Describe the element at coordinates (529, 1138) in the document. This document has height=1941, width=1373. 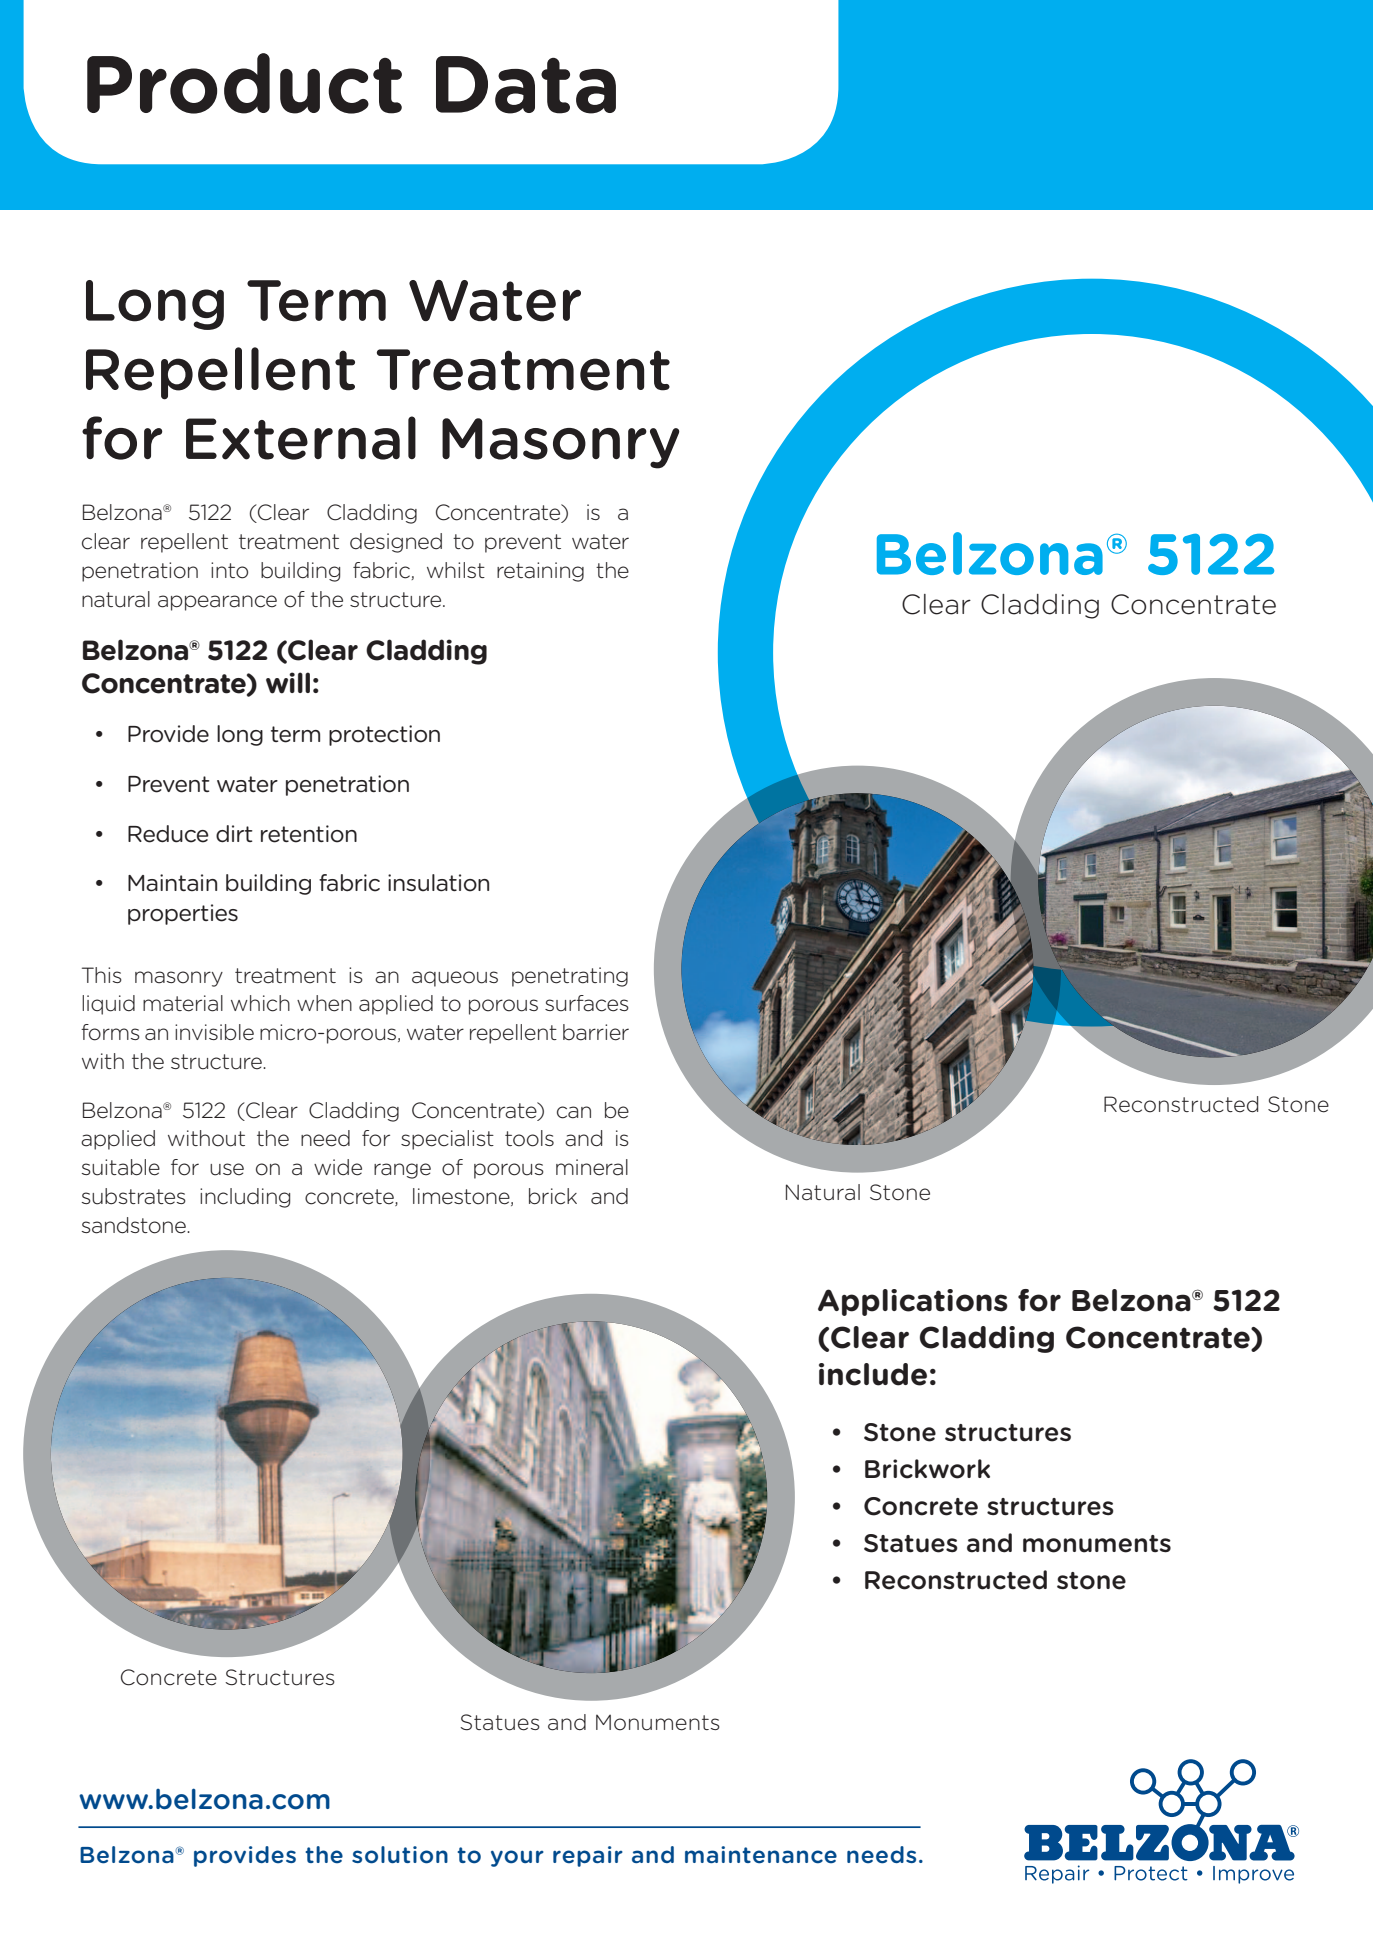
I see `tools` at that location.
